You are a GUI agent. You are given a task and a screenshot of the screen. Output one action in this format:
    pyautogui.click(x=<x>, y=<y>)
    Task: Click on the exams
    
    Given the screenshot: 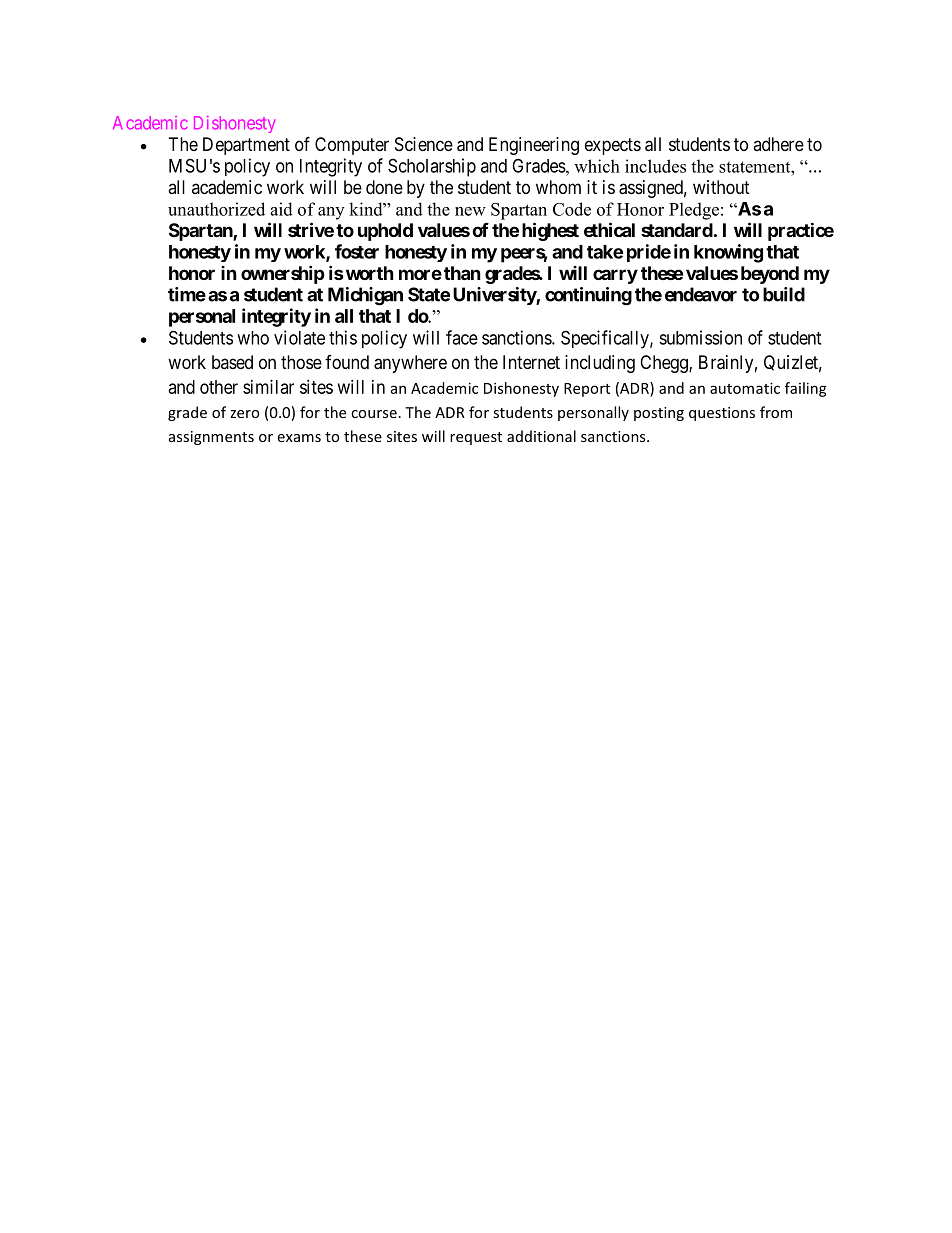 What is the action you would take?
    pyautogui.click(x=299, y=438)
